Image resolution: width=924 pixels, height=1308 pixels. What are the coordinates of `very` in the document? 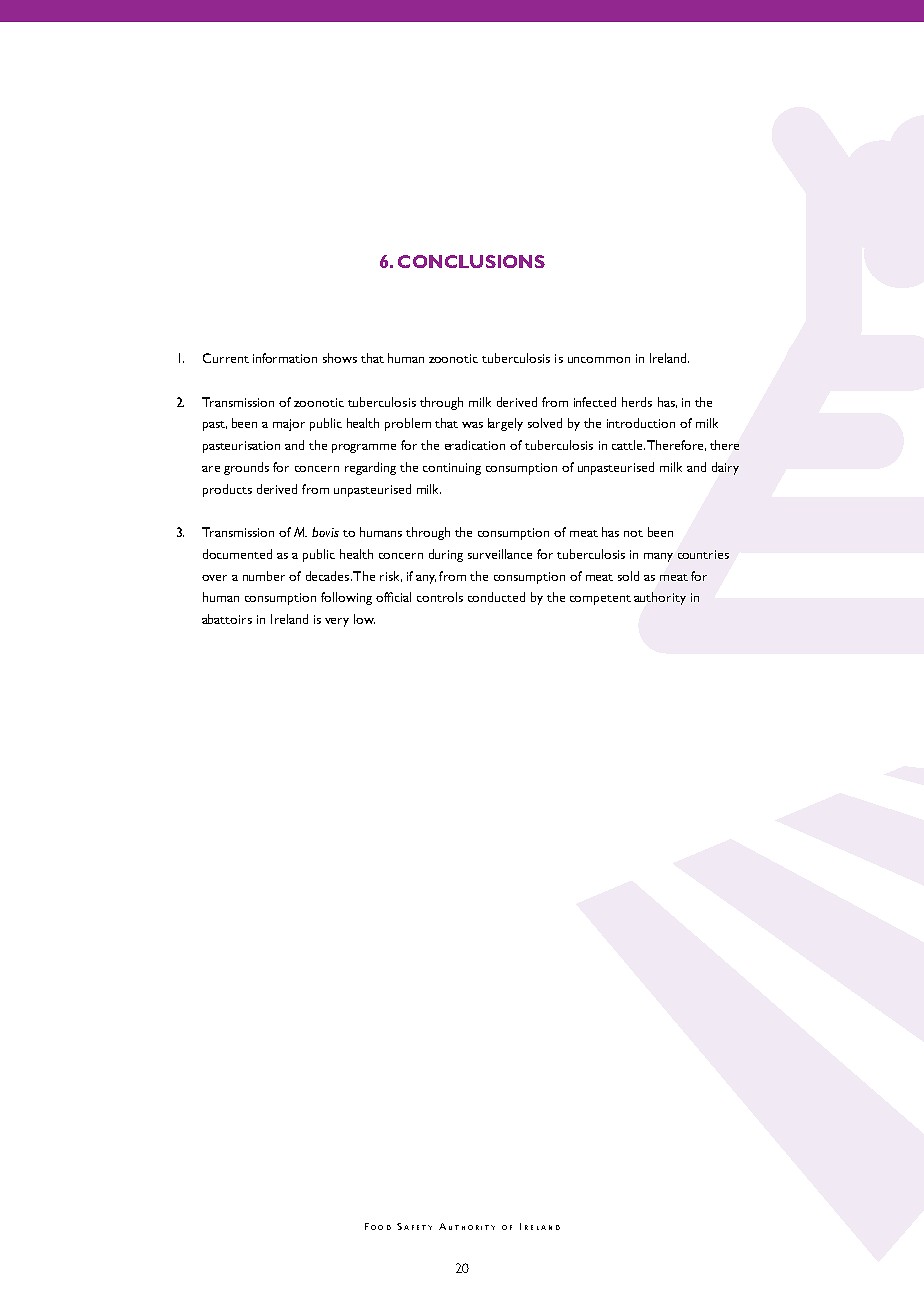 It's located at (337, 622).
